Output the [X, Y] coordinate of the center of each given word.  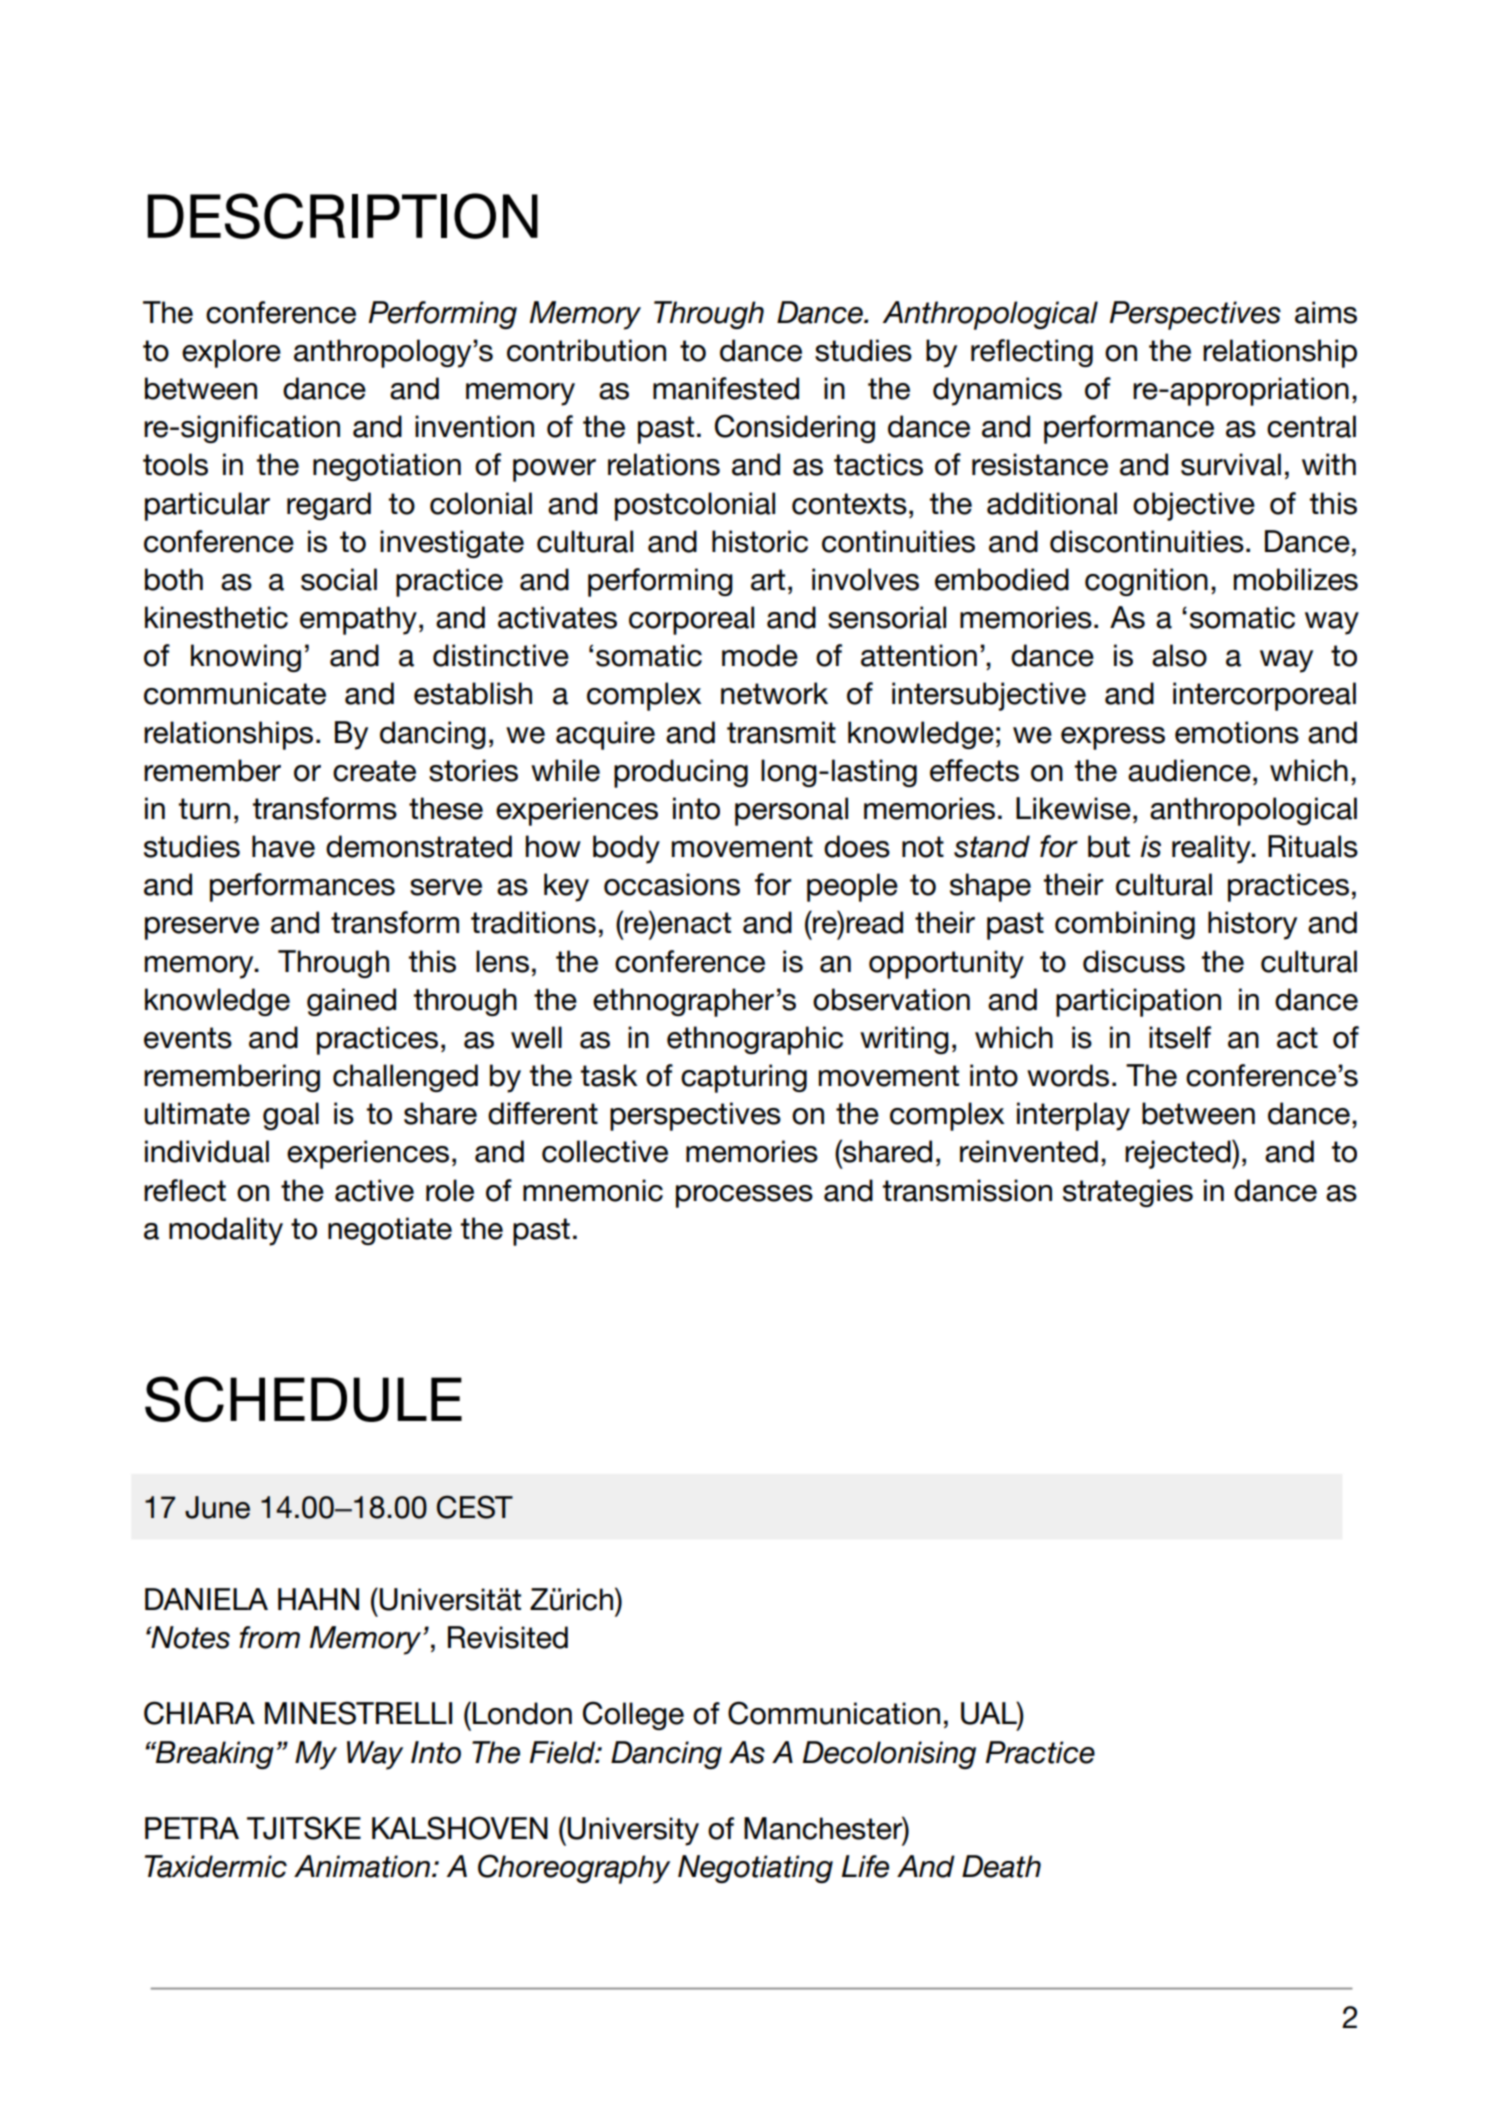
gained [351, 1002]
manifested [726, 388]
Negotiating [755, 1869]
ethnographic [755, 1040]
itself [1180, 1037]
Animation [363, 1866]
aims [1326, 312]
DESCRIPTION [343, 216]
